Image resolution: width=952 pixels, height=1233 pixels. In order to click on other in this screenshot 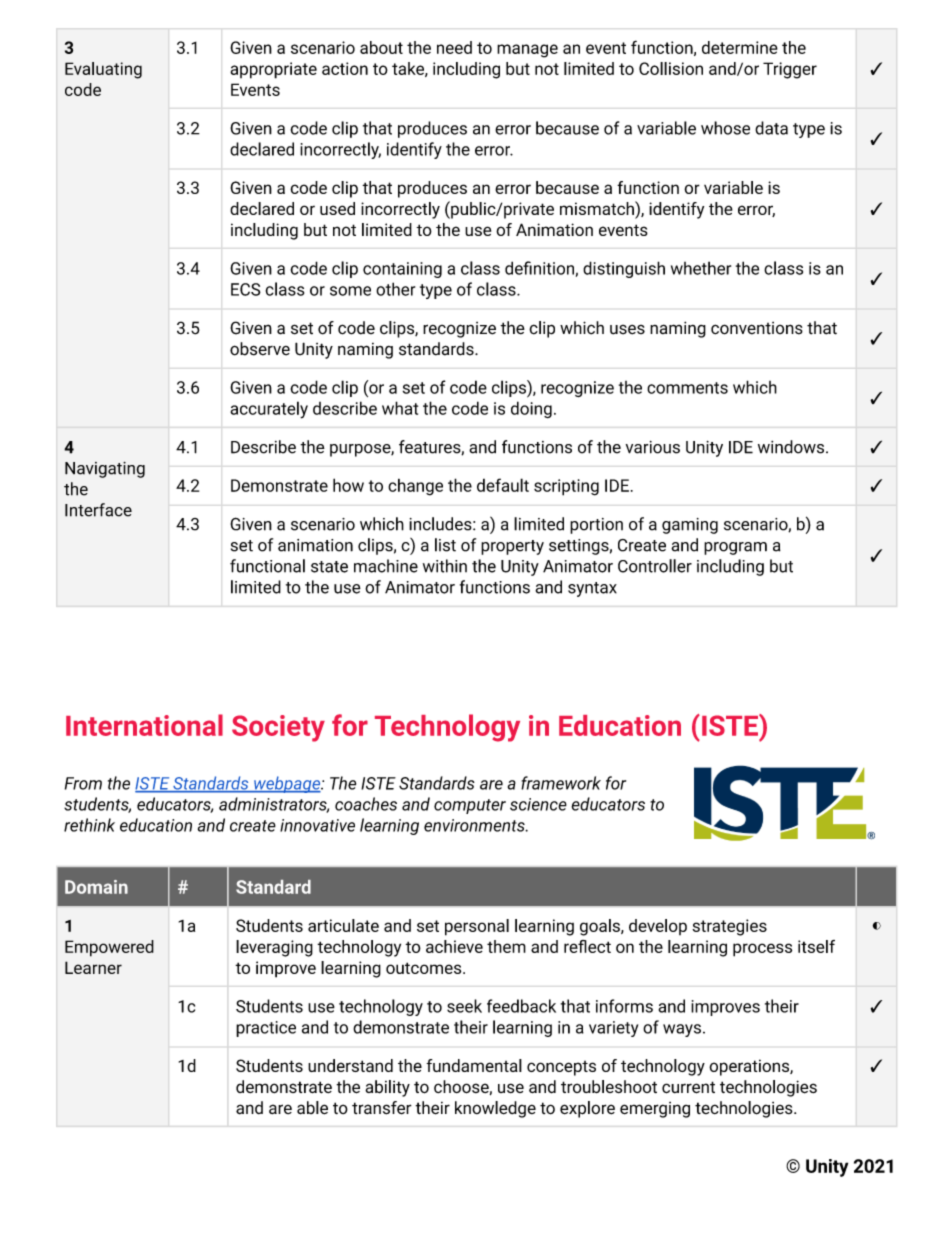, I will do `click(395, 289)`.
